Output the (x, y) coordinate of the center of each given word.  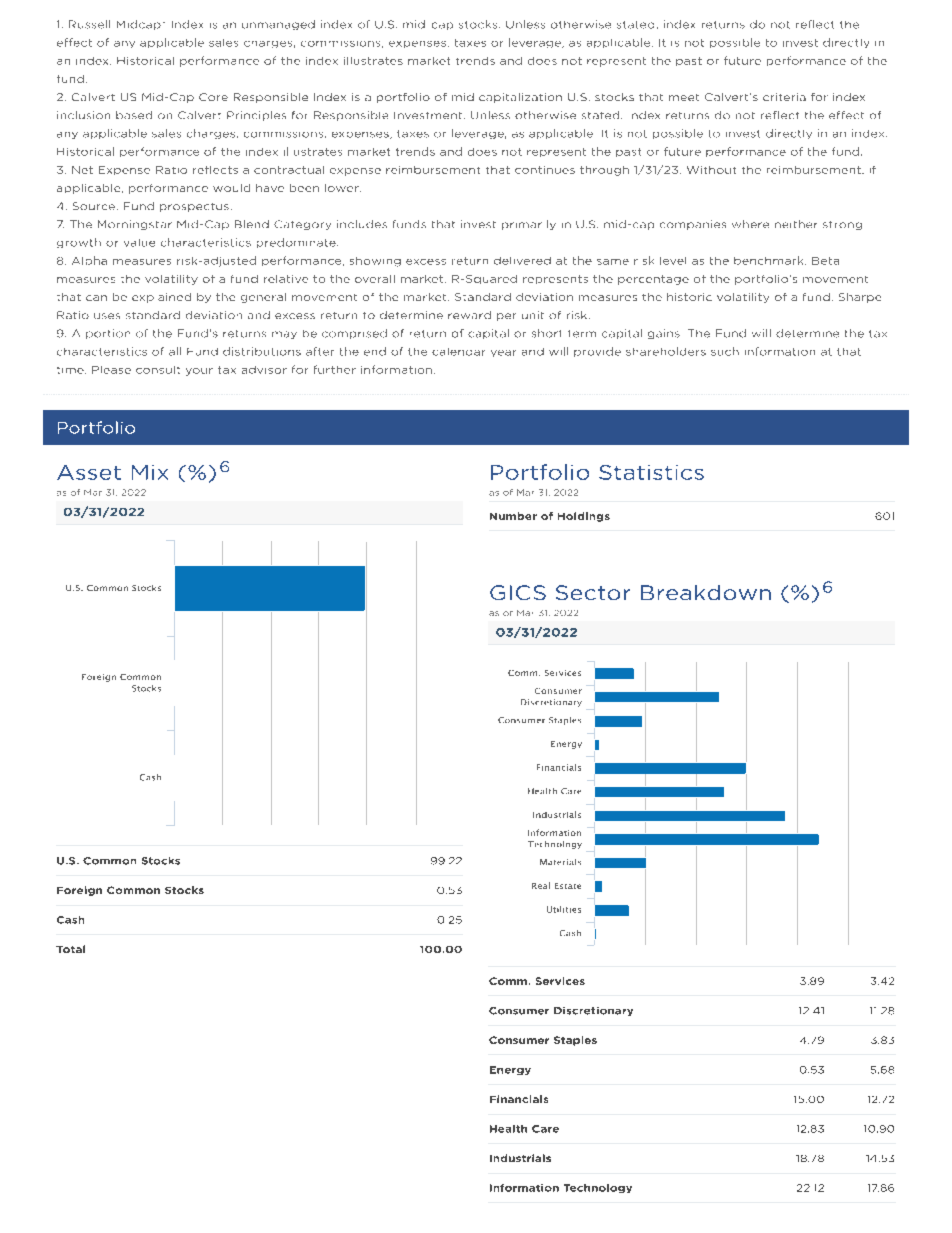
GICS (518, 592)
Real (541, 885)
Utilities (564, 909)
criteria (784, 97)
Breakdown (706, 592)
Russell (89, 24)
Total (70, 949)
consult (158, 370)
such (725, 351)
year (503, 353)
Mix (150, 472)
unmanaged (278, 25)
